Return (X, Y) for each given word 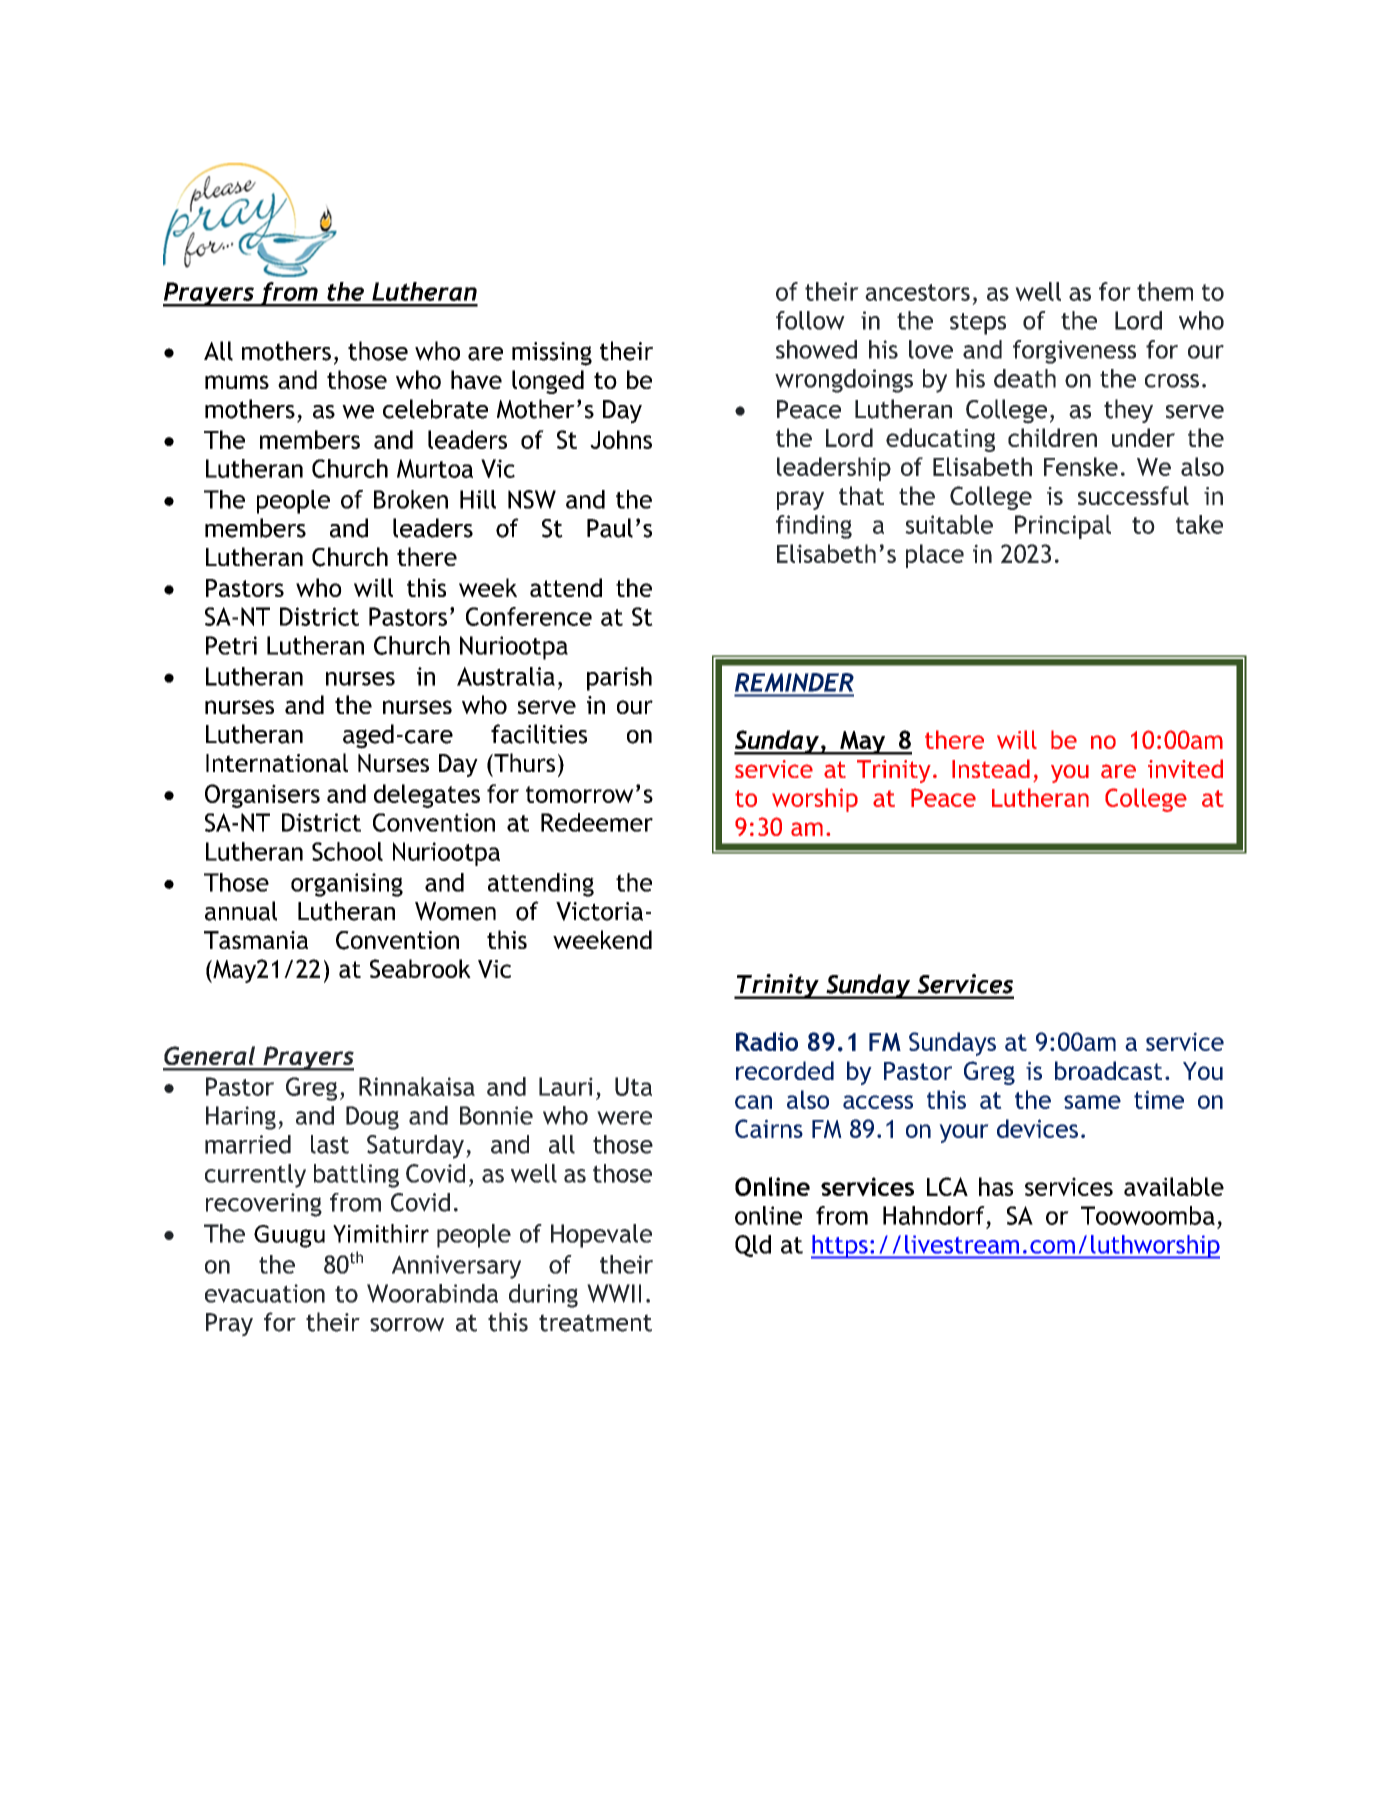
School (347, 851)
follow (810, 320)
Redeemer (597, 822)
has (996, 1186)
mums (237, 382)
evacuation (265, 1293)
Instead (991, 768)
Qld (753, 1246)
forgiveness (1074, 352)
